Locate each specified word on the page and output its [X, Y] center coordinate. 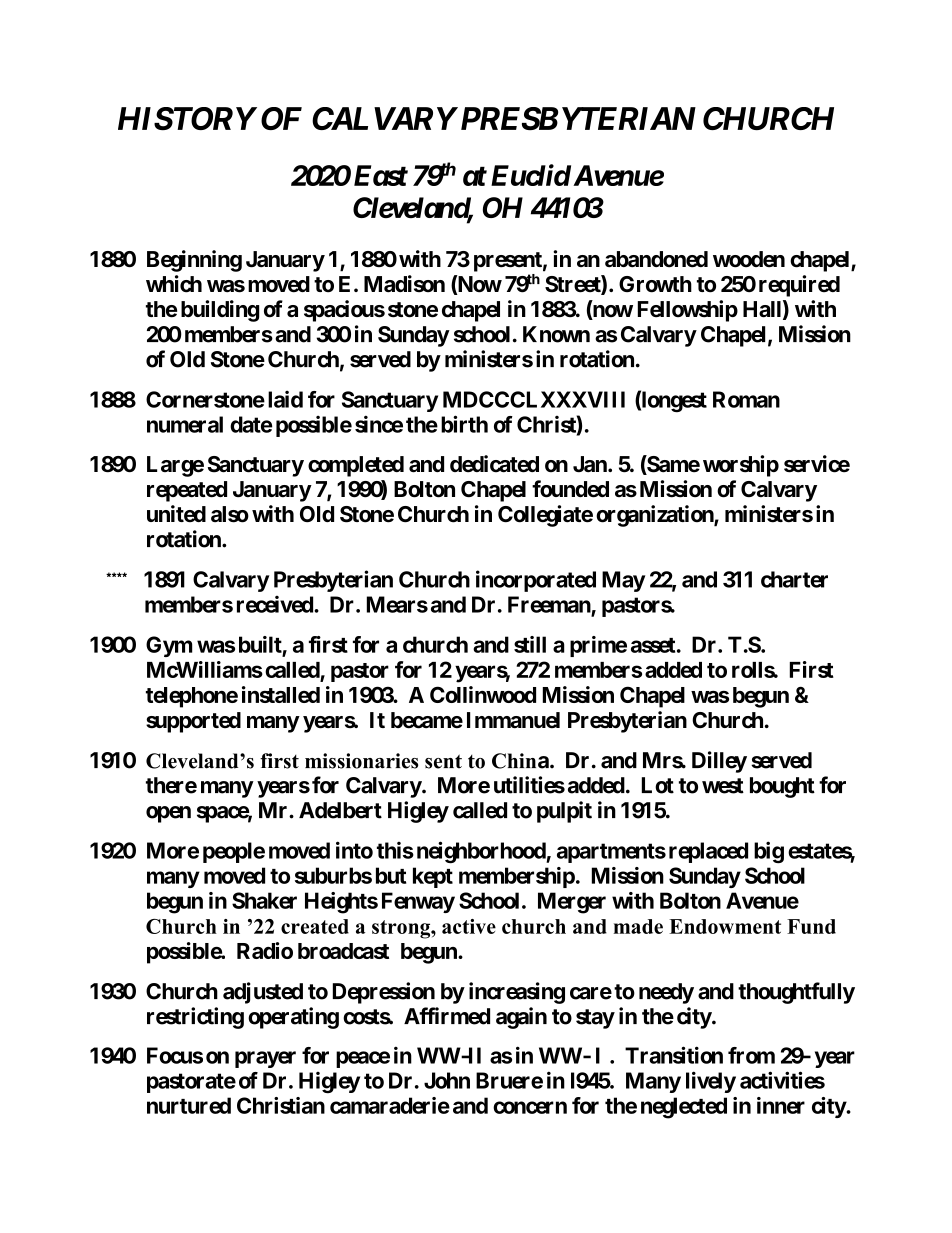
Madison [404, 284]
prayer [265, 1059]
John [447, 1080]
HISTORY [187, 118]
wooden [749, 259]
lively [711, 1082]
